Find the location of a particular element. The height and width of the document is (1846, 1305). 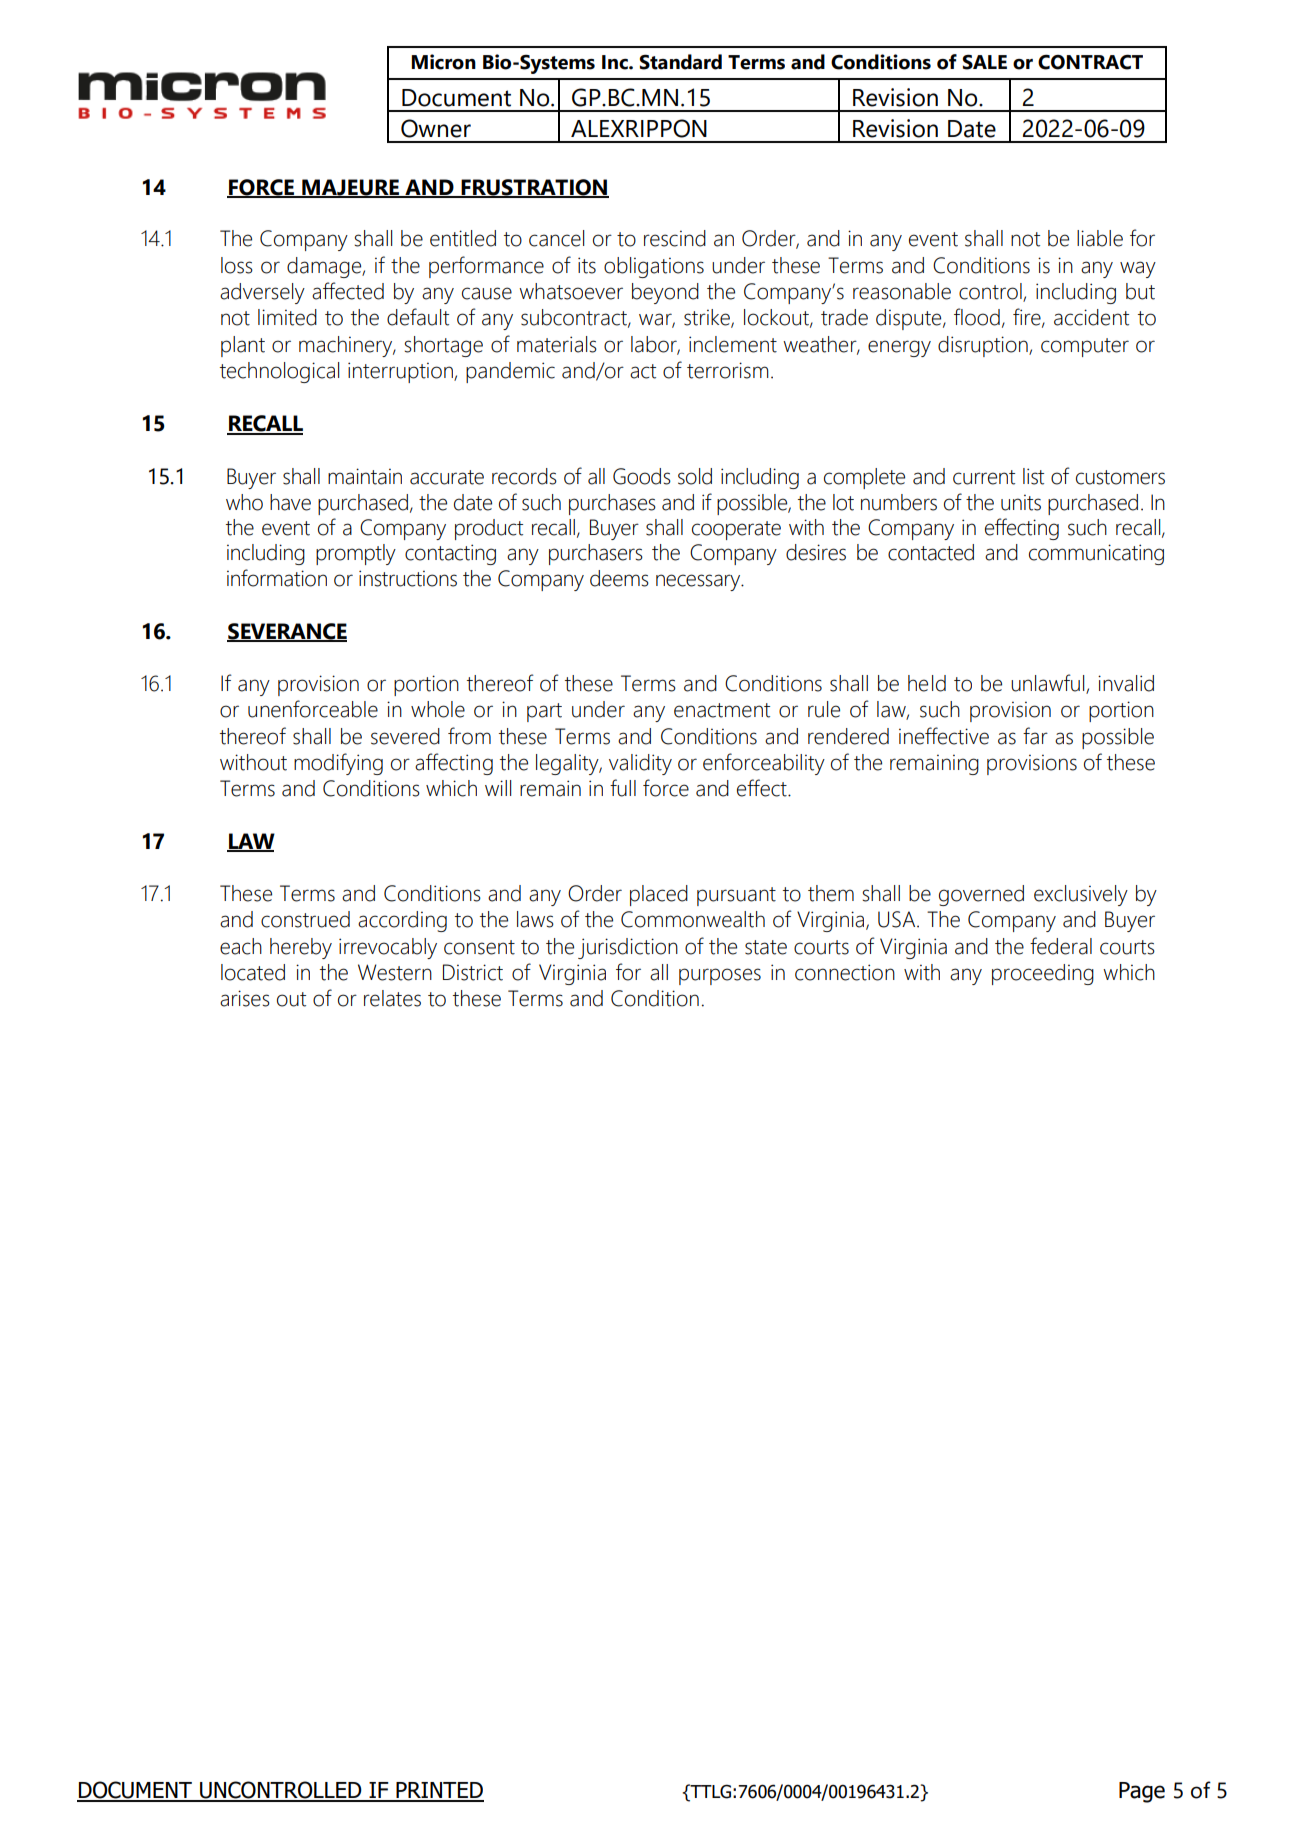

maintain is located at coordinates (365, 476).
